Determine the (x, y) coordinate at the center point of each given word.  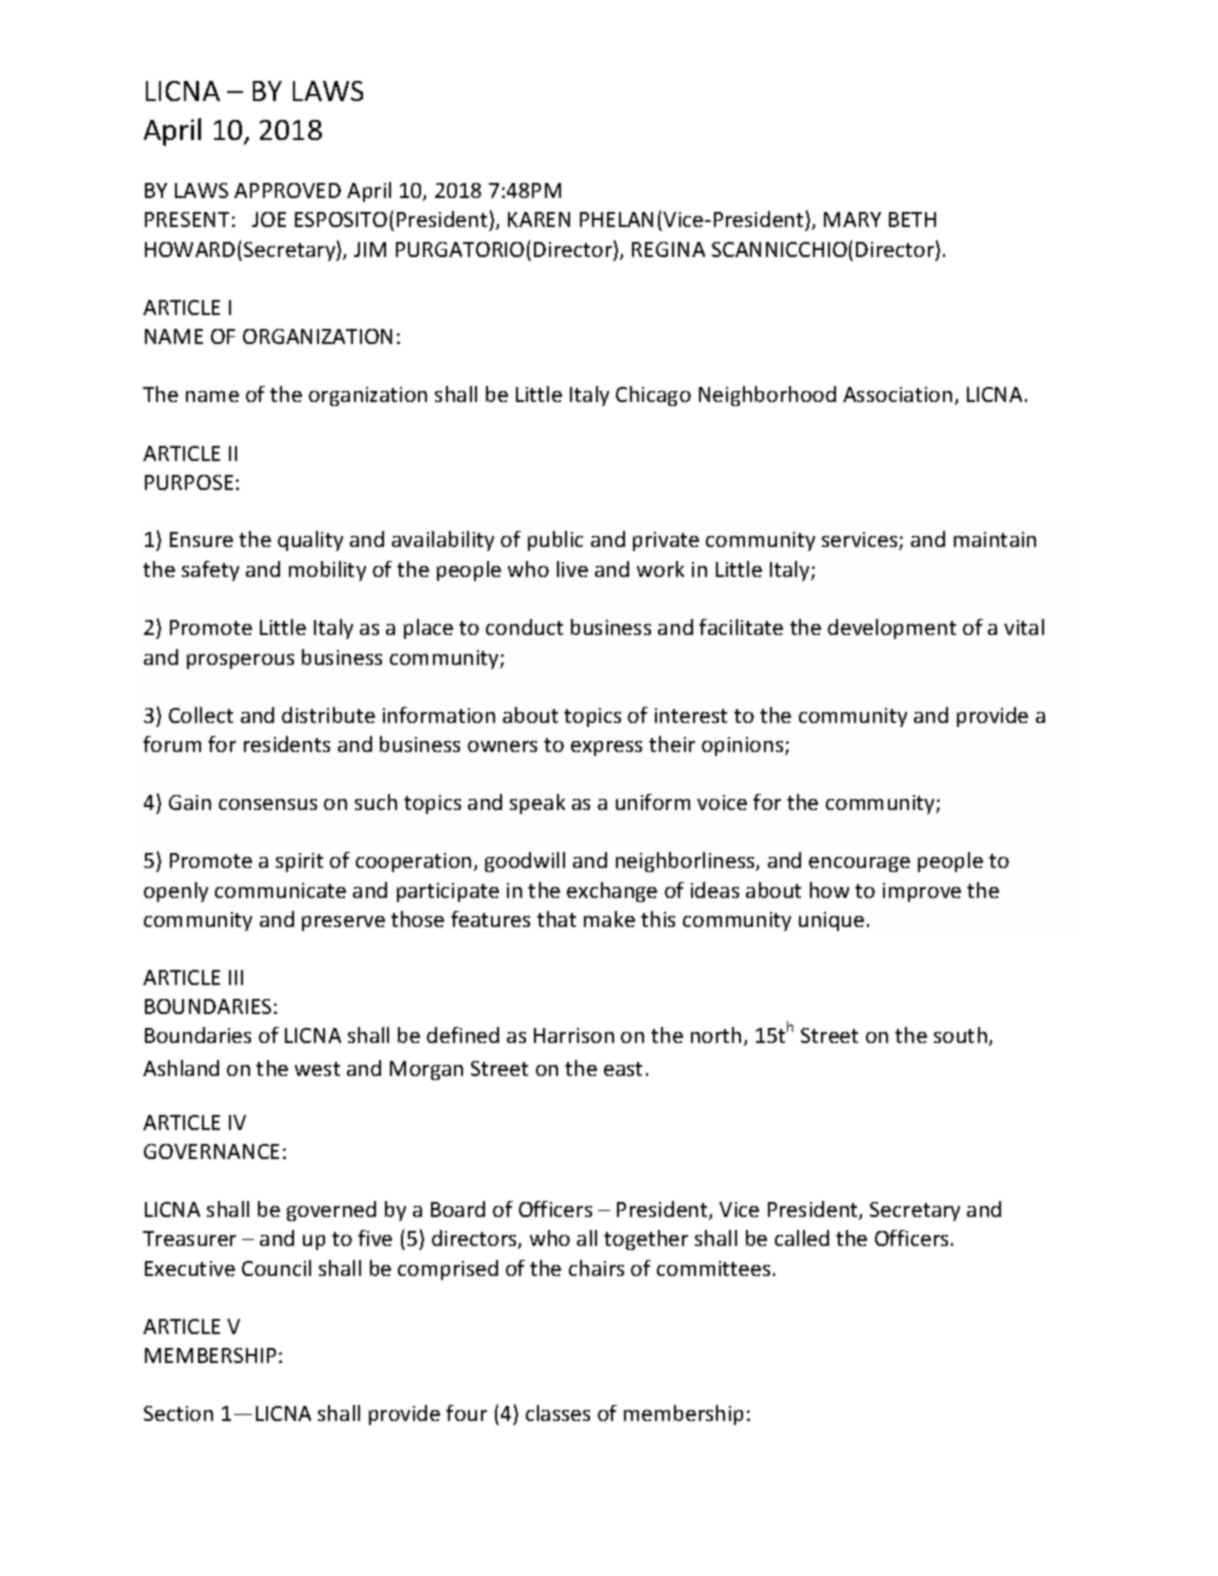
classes (558, 1413)
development (892, 629)
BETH (912, 219)
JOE (269, 219)
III (236, 977)
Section (178, 1413)
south (960, 1035)
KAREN (539, 219)
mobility (327, 571)
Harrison (574, 1035)
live (572, 569)
